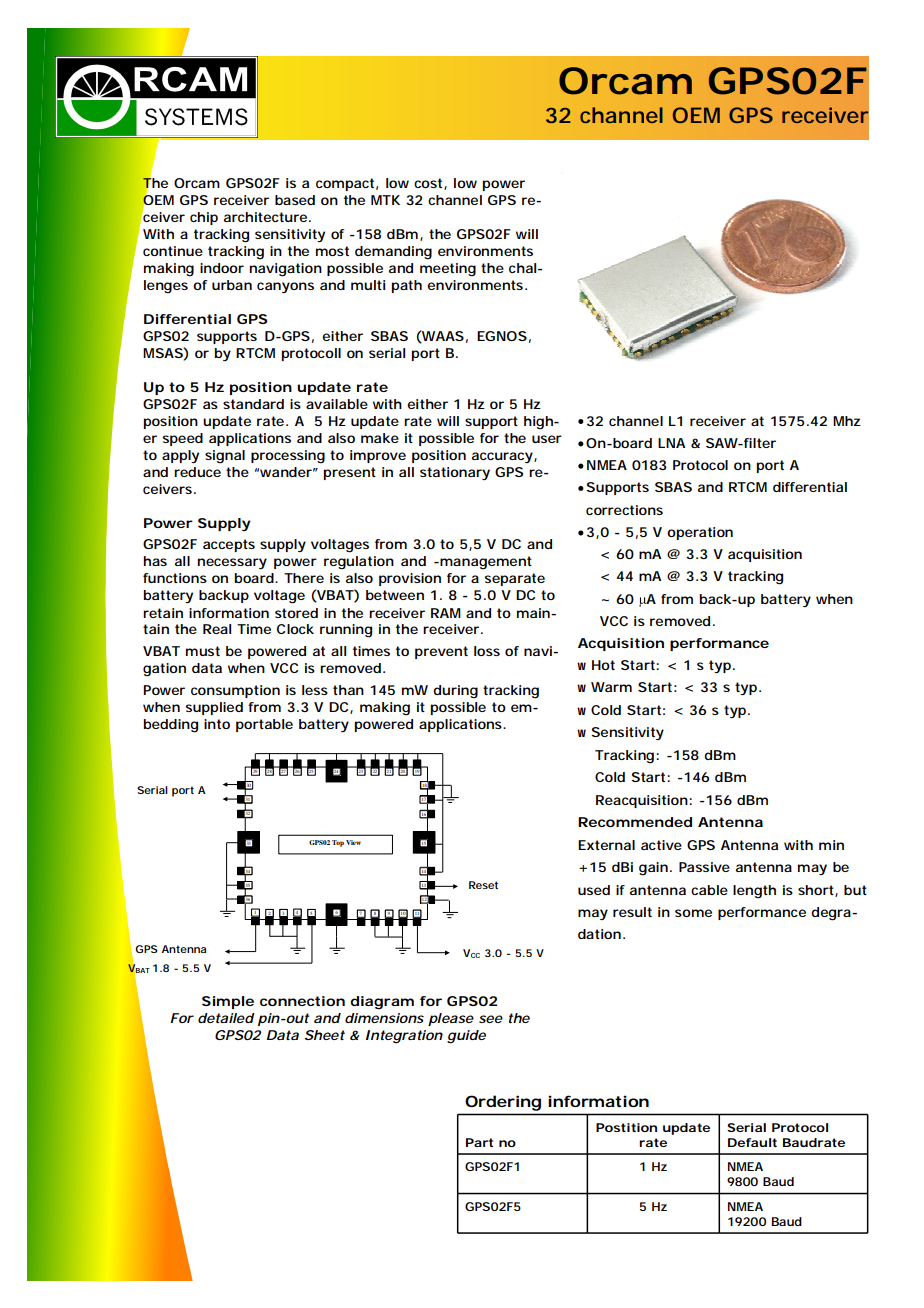  I want to click on Reset, so click(483, 885).
